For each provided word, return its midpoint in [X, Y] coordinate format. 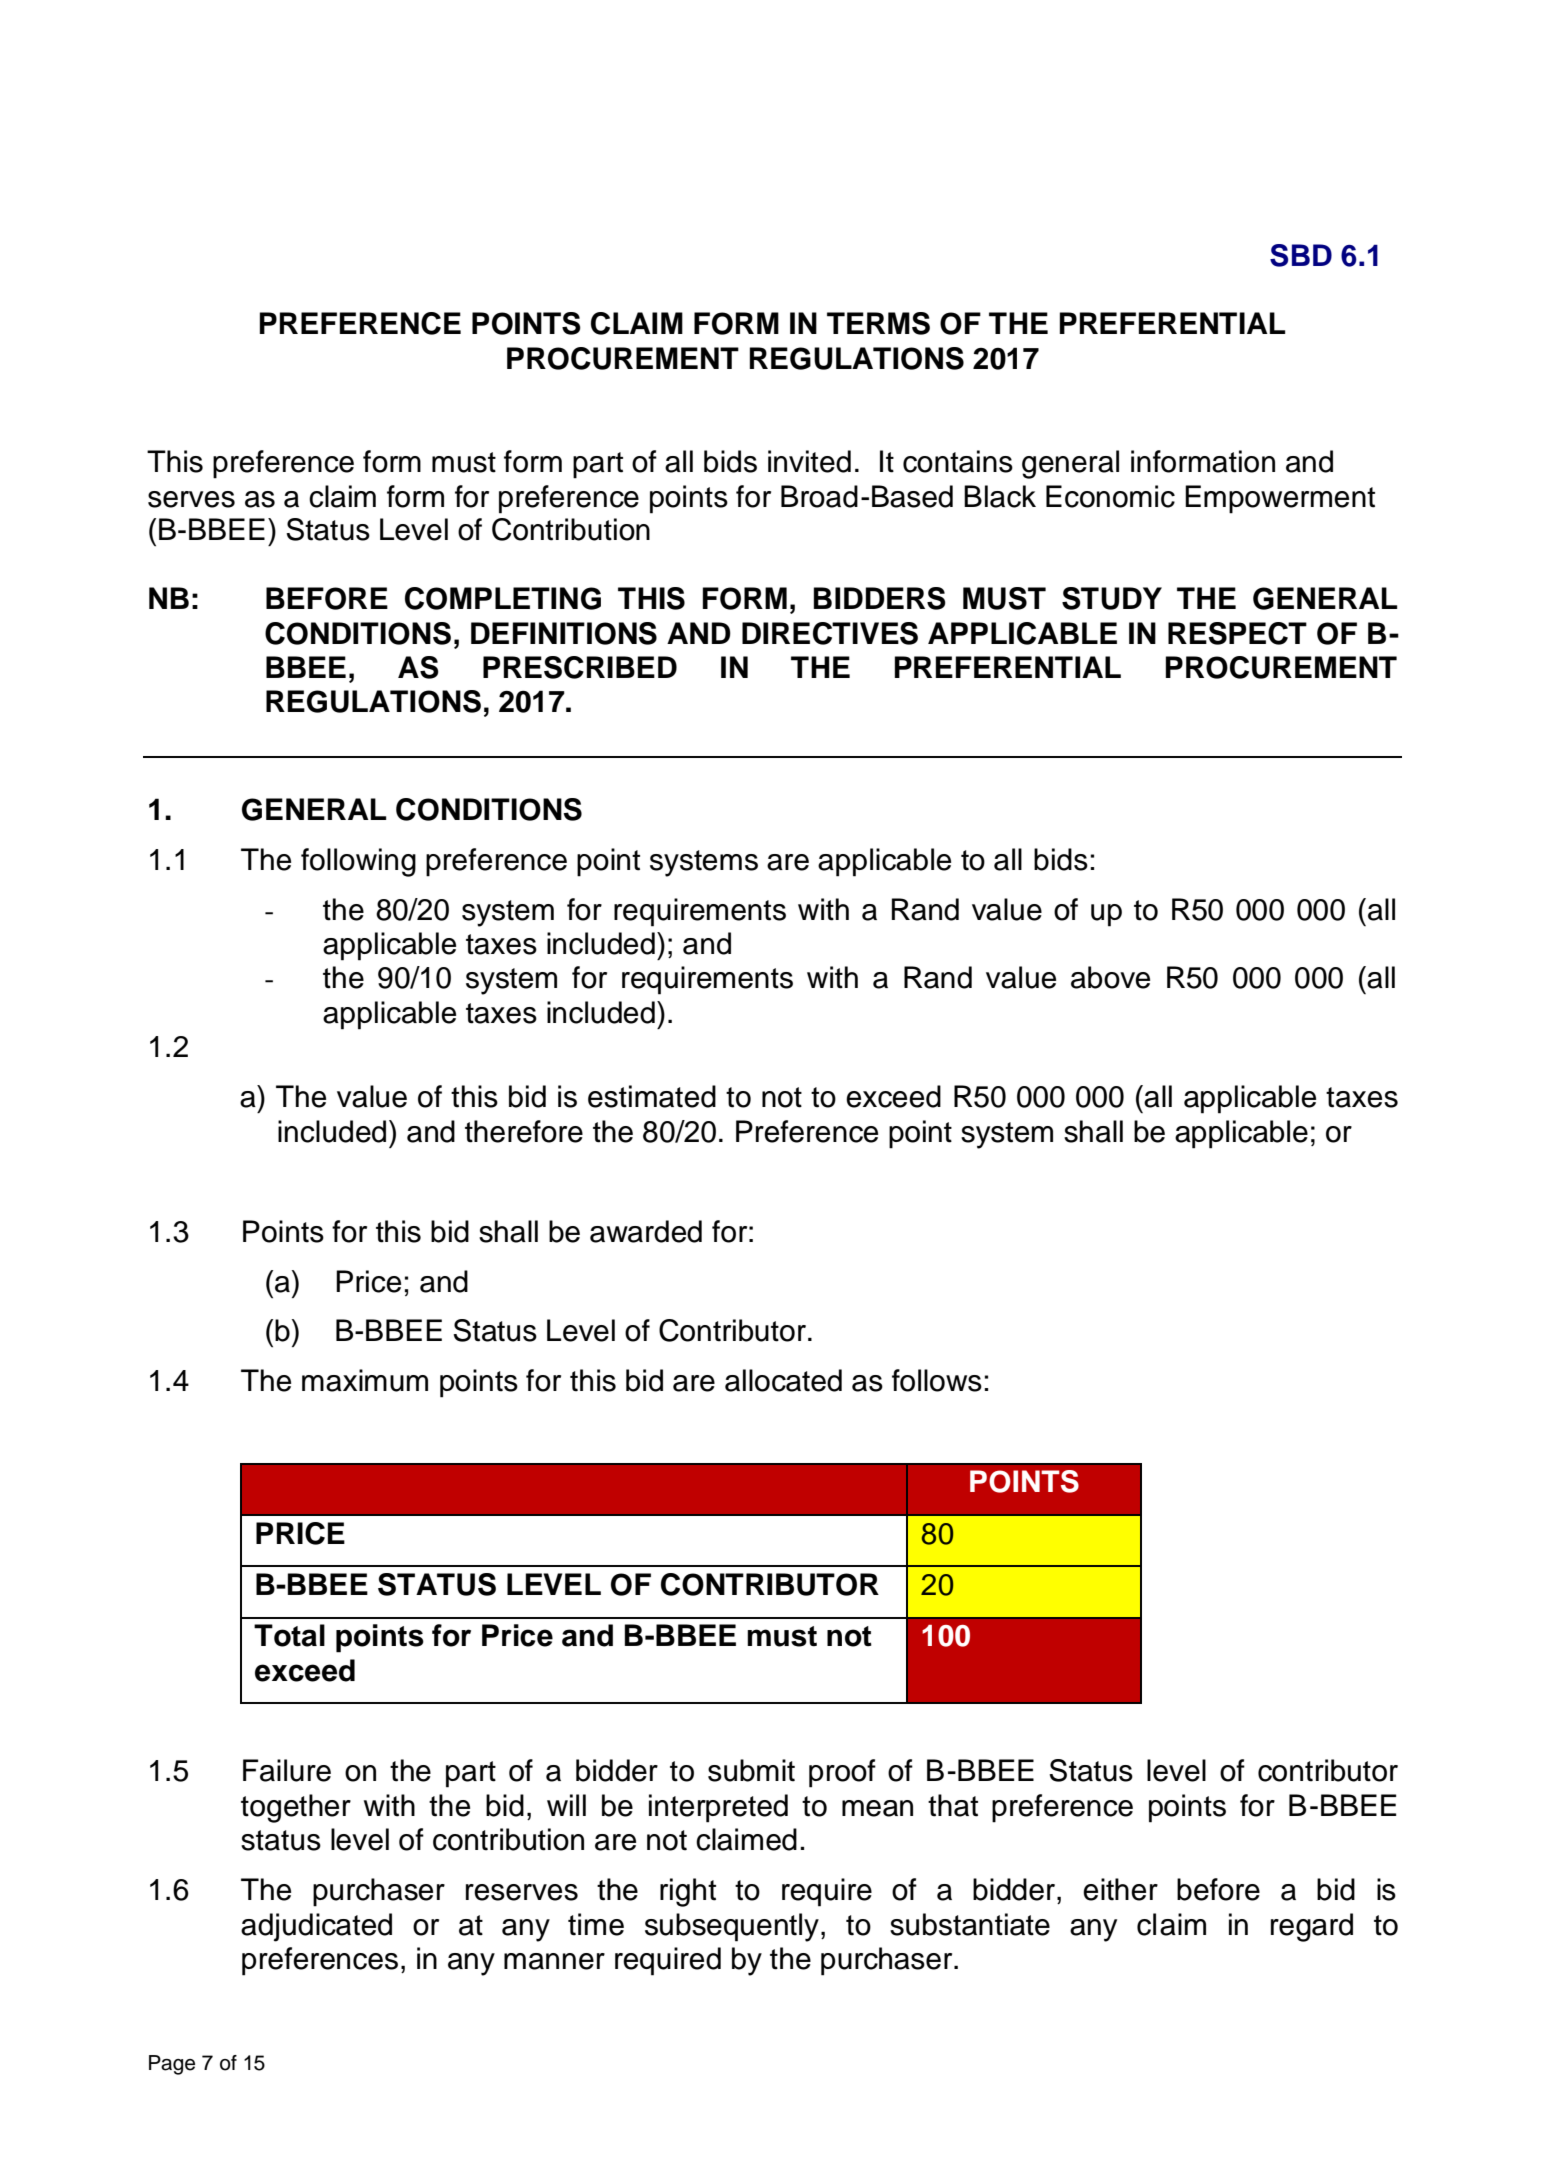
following [358, 862]
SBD [1301, 255]
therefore [524, 1131]
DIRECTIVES [830, 633]
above [1110, 977]
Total [289, 1635]
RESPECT [1237, 633]
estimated [652, 1096]
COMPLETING [503, 598]
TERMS [878, 323]
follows [937, 1380]
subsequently [732, 1927]
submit [751, 1770]
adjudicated [316, 1927]
